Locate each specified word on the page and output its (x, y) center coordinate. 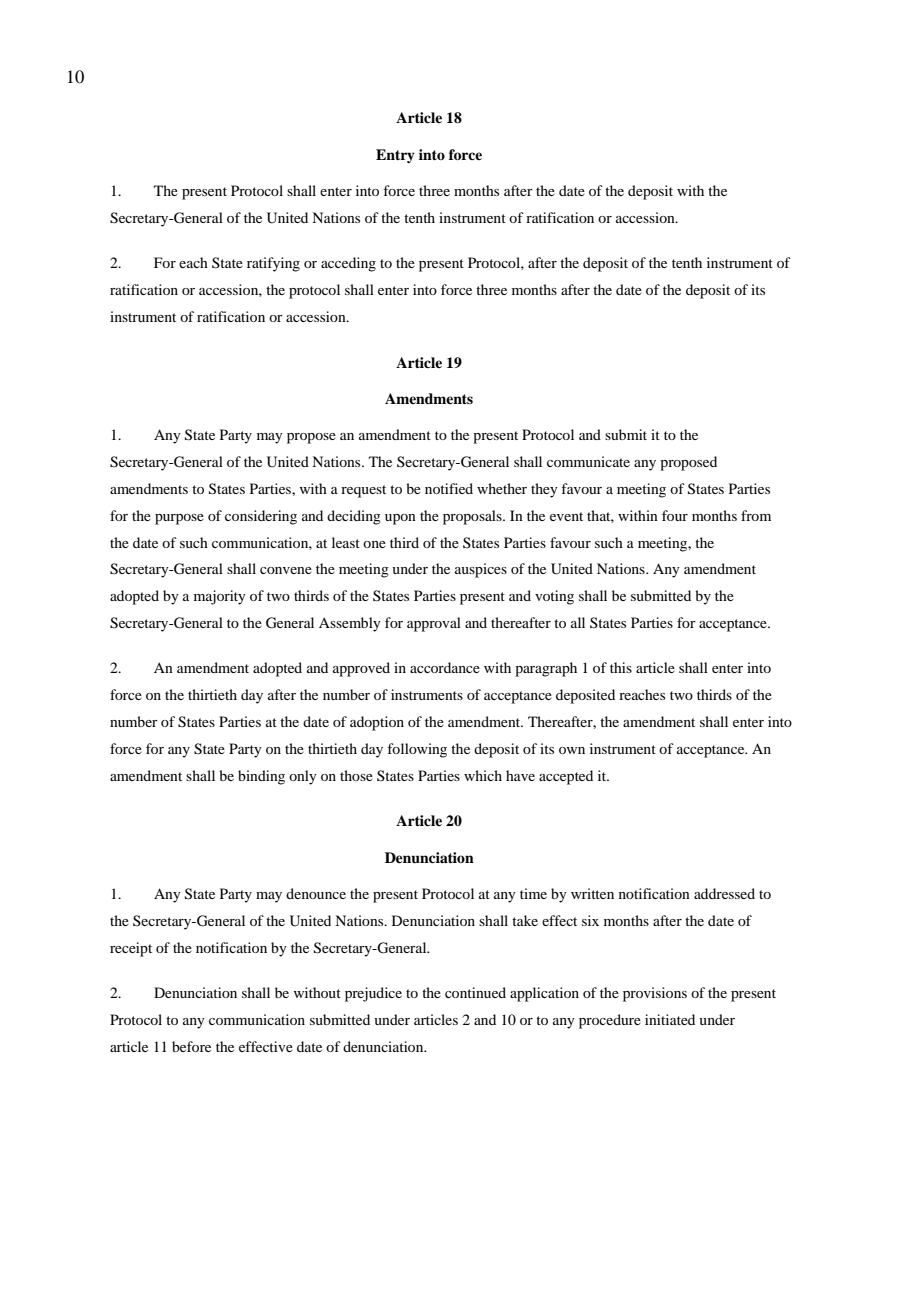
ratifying (273, 264)
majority (220, 597)
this (621, 667)
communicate (588, 461)
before (191, 1046)
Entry (395, 156)
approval (434, 624)
